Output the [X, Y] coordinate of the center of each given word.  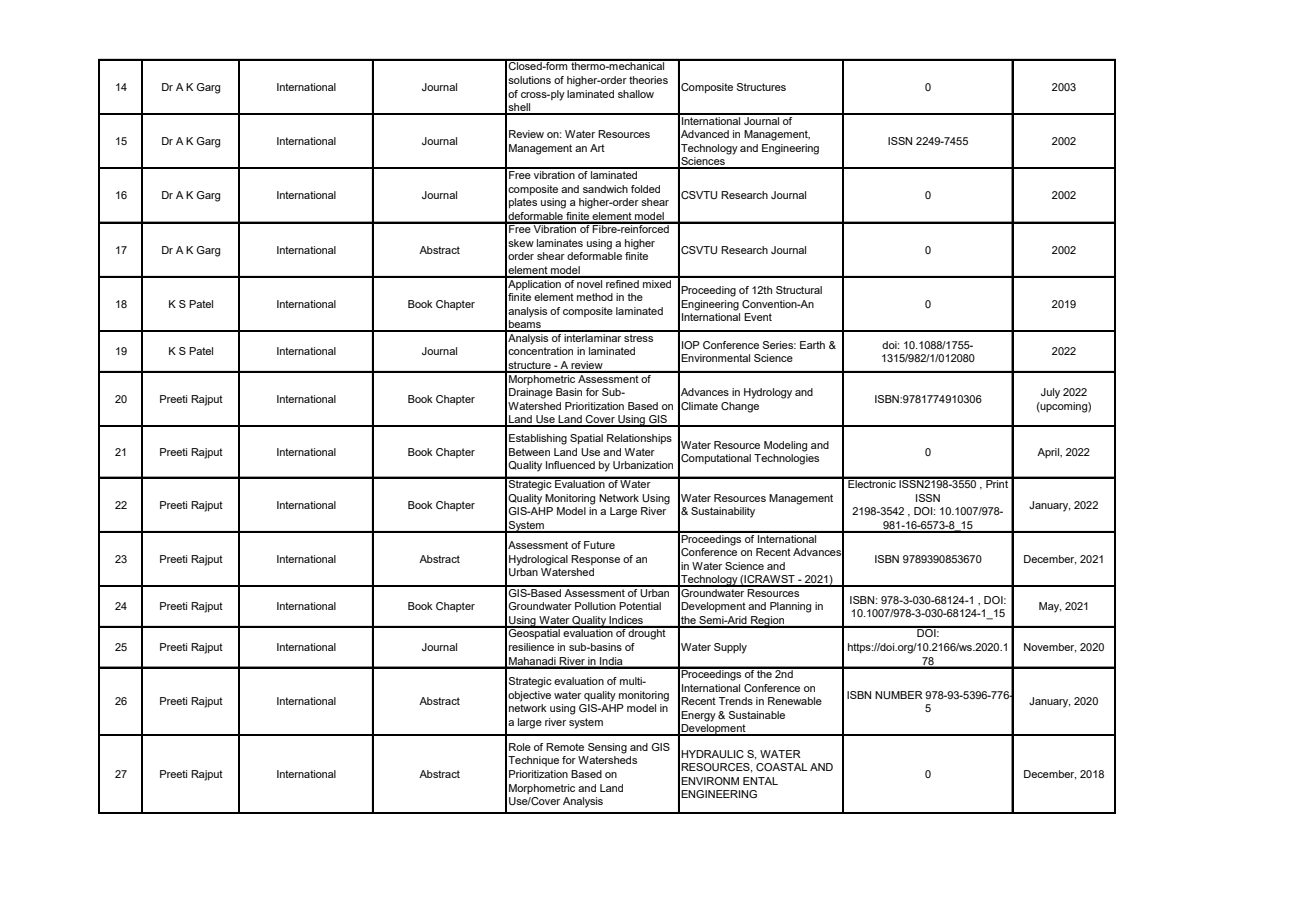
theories [648, 80]
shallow [636, 94]
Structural [799, 290]
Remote [565, 747]
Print [997, 483]
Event [758, 317]
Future [599, 545]
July [1050, 393]
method [595, 297]
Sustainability [723, 512]
